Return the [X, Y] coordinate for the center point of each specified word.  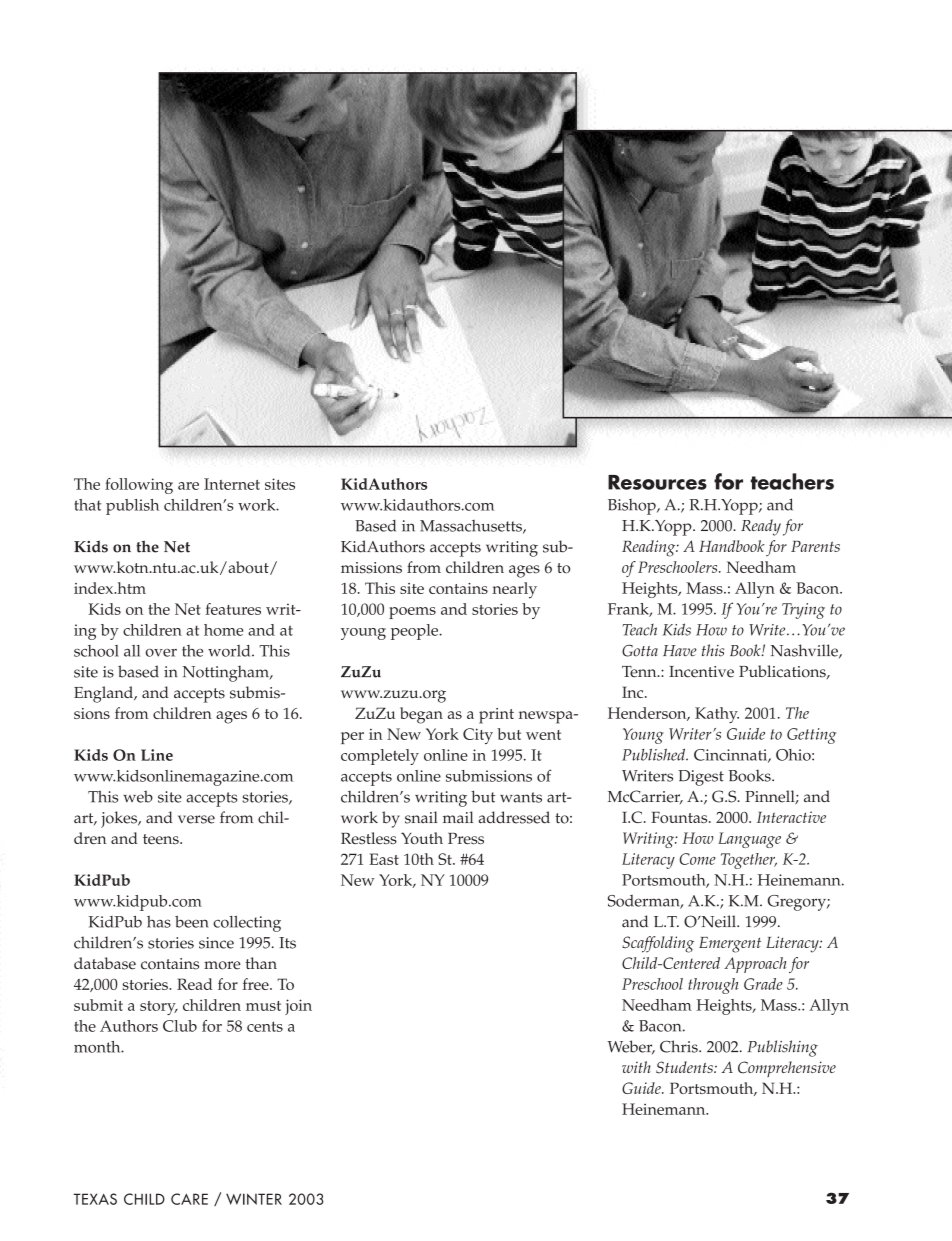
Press [466, 838]
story [159, 1008]
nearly [514, 590]
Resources [657, 482]
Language [749, 840]
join [298, 1007]
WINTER [254, 1199]
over [161, 653]
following [139, 486]
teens [162, 839]
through [713, 986]
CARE [189, 1199]
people [416, 632]
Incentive [701, 672]
